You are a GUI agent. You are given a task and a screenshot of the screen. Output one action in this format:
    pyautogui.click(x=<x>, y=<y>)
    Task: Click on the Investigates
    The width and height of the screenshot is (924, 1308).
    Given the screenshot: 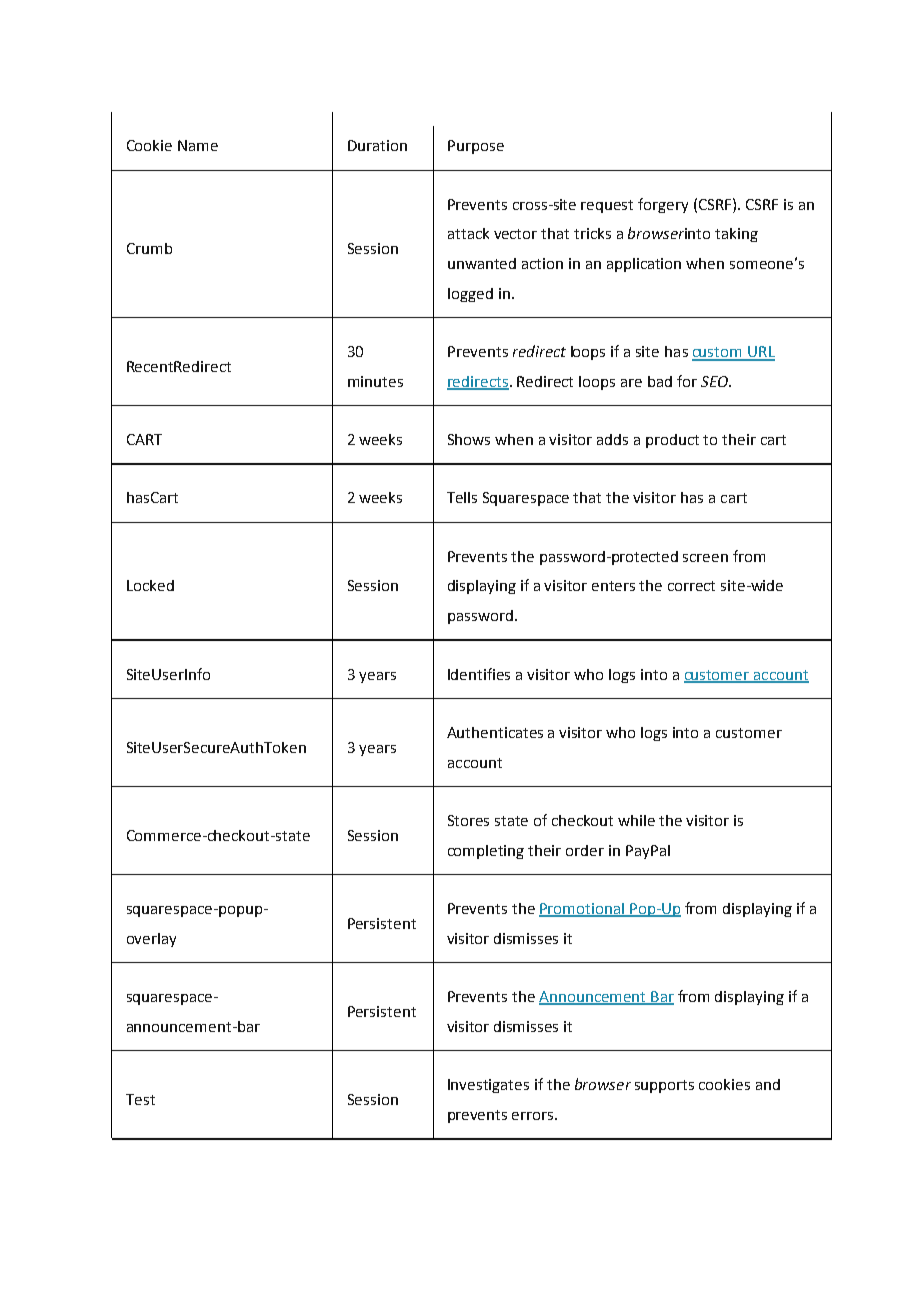 What is the action you would take?
    pyautogui.click(x=488, y=1086)
